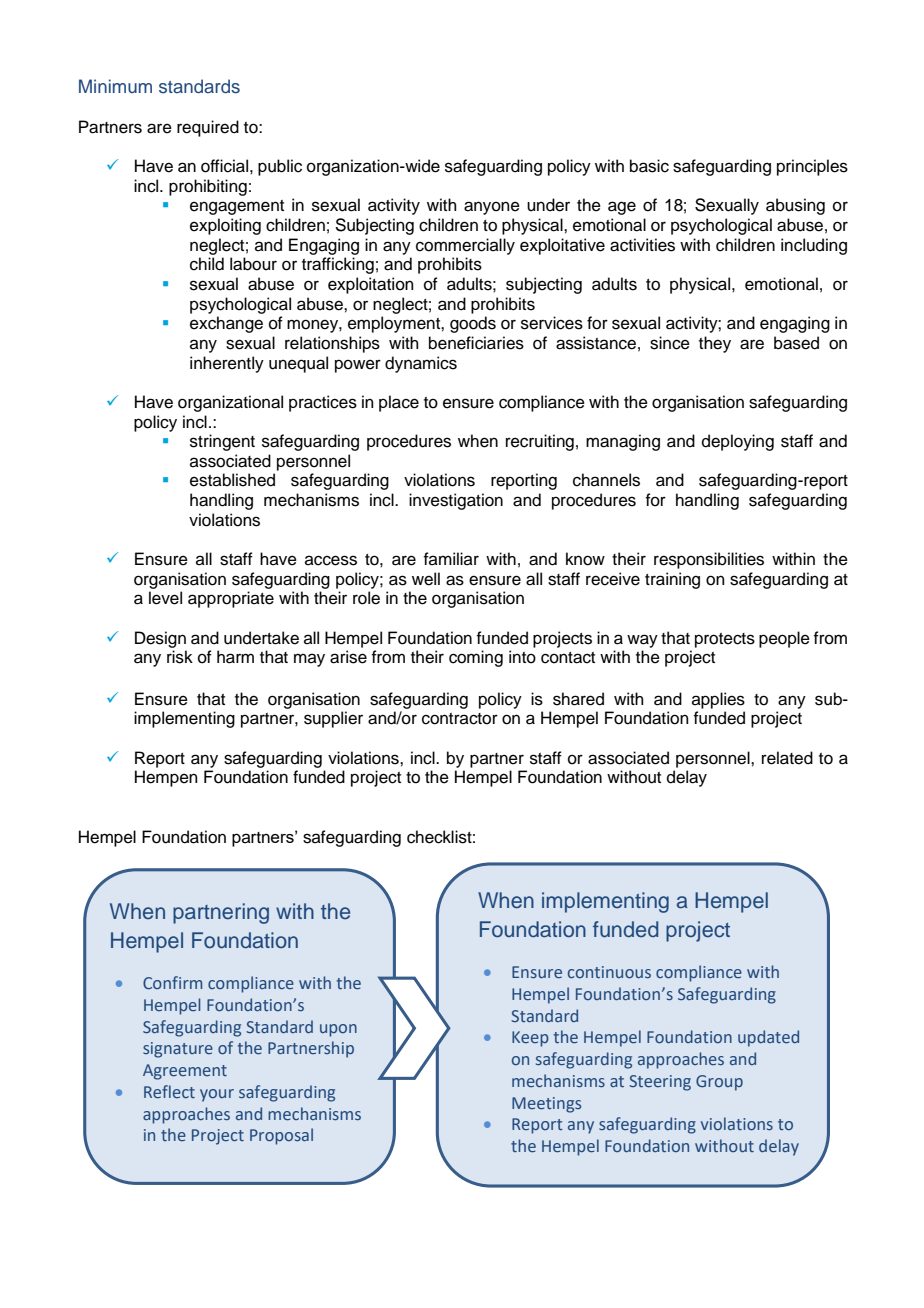 The image size is (924, 1308). I want to click on basic, so click(649, 166).
